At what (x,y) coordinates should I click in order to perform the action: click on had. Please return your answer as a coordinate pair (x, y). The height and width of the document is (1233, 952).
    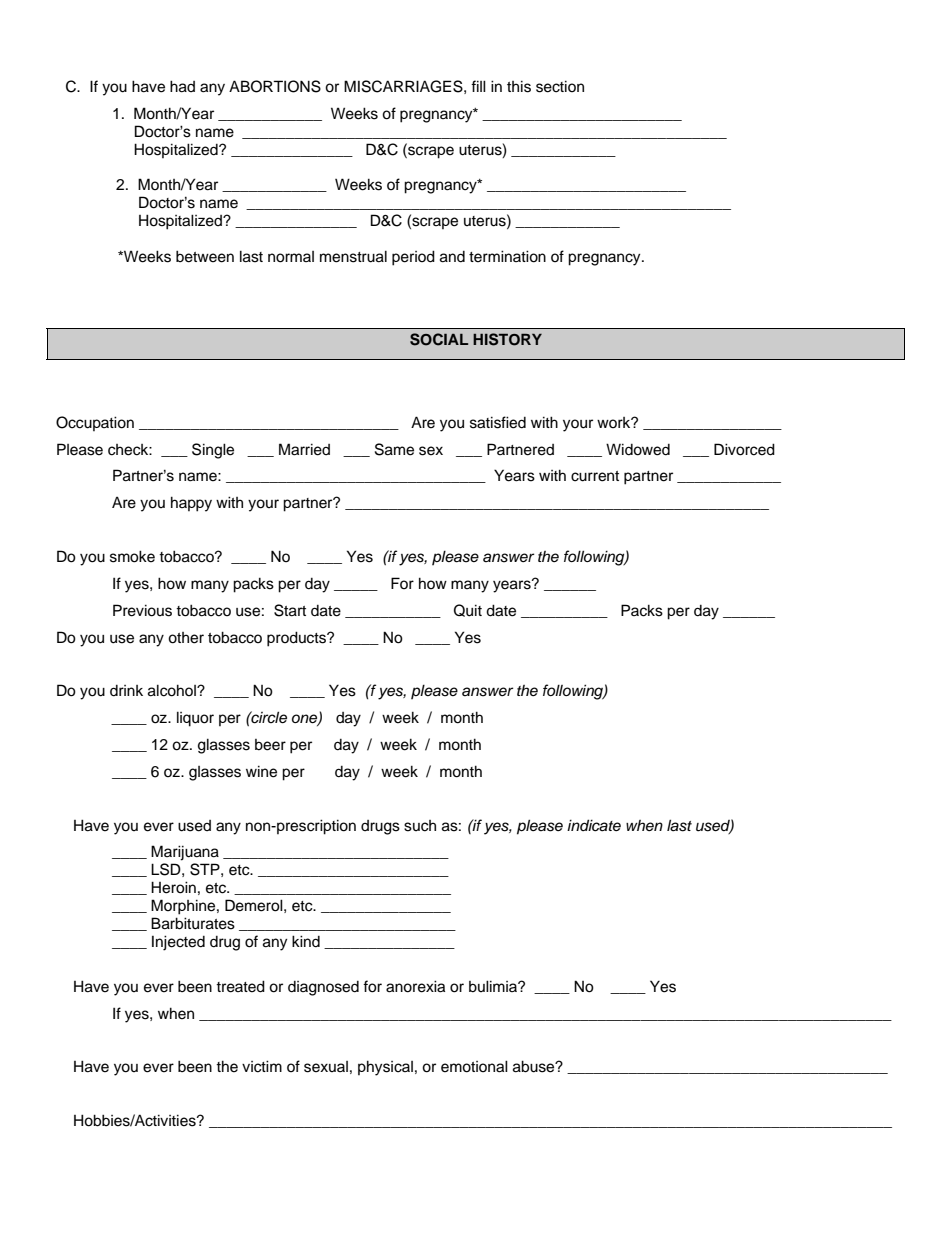
    Looking at the image, I should click on (182, 86).
